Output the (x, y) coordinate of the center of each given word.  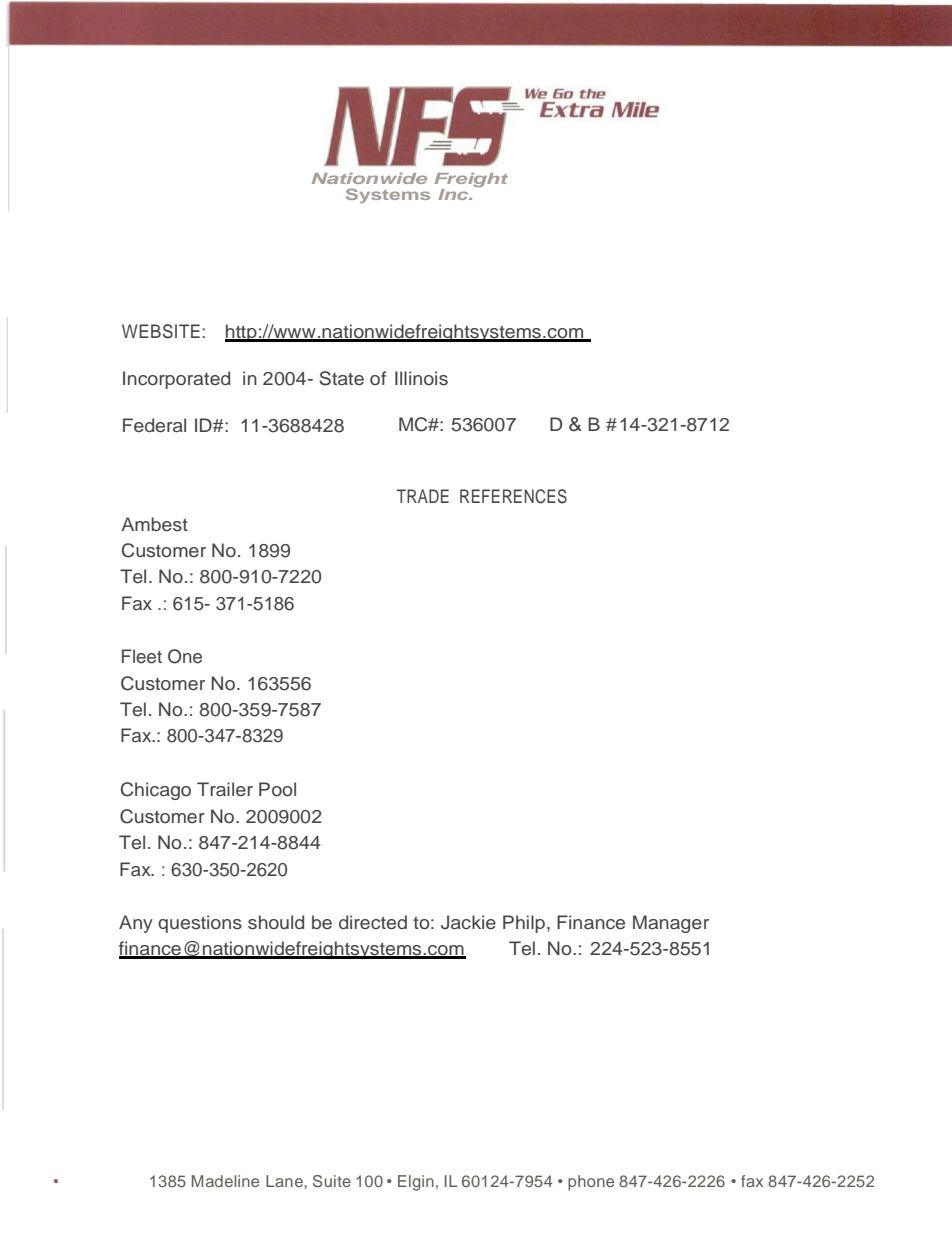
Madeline (225, 1181)
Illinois (421, 378)
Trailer (225, 789)
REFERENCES (513, 496)
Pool (277, 789)
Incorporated (176, 380)
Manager (671, 924)
